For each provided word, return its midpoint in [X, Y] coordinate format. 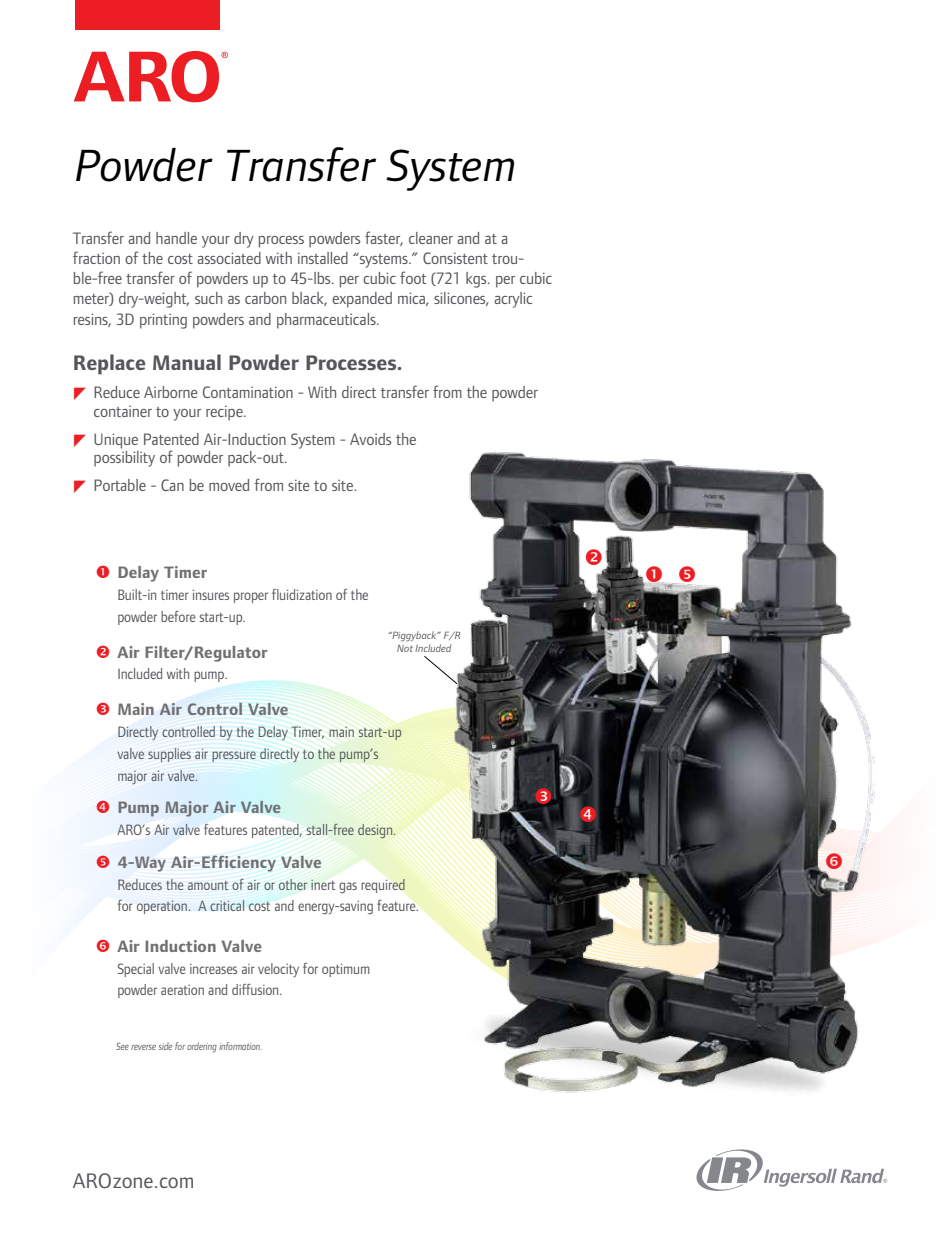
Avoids [370, 439]
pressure [234, 756]
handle [176, 238]
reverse [143, 1047]
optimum [346, 970]
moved [229, 485]
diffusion [256, 989]
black [309, 299]
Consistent [455, 258]
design [376, 831]
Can [172, 485]
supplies [169, 755]
